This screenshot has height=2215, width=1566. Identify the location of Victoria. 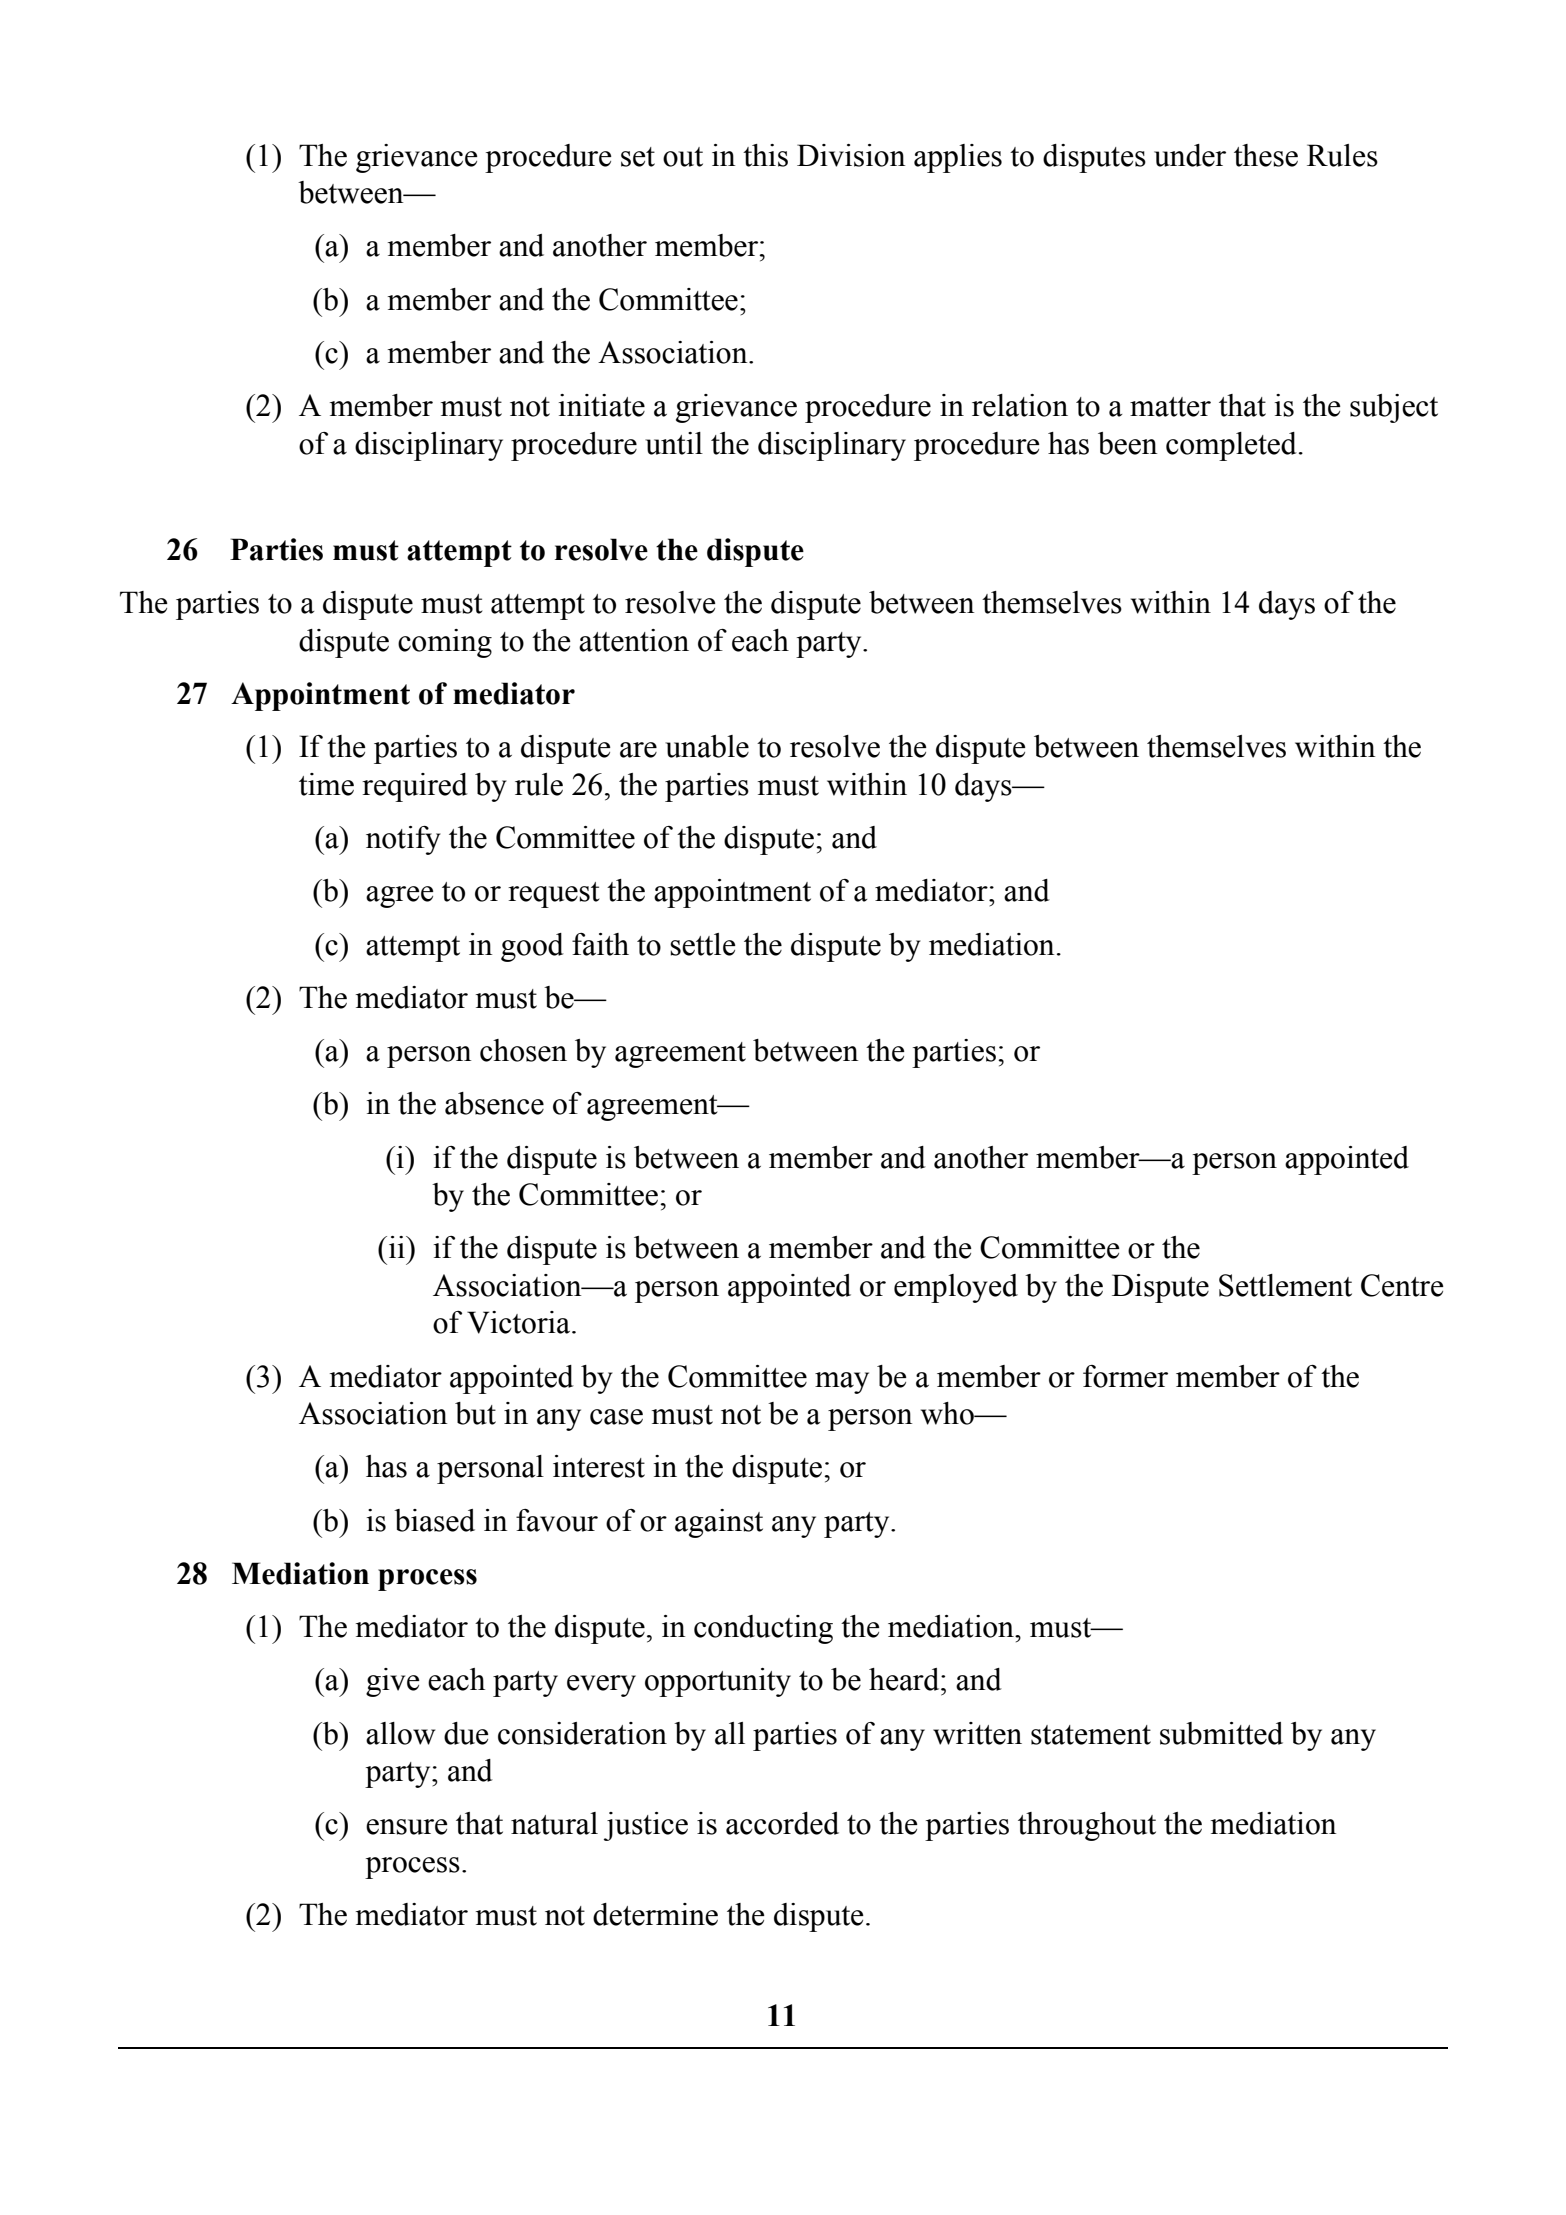
(520, 1322).
